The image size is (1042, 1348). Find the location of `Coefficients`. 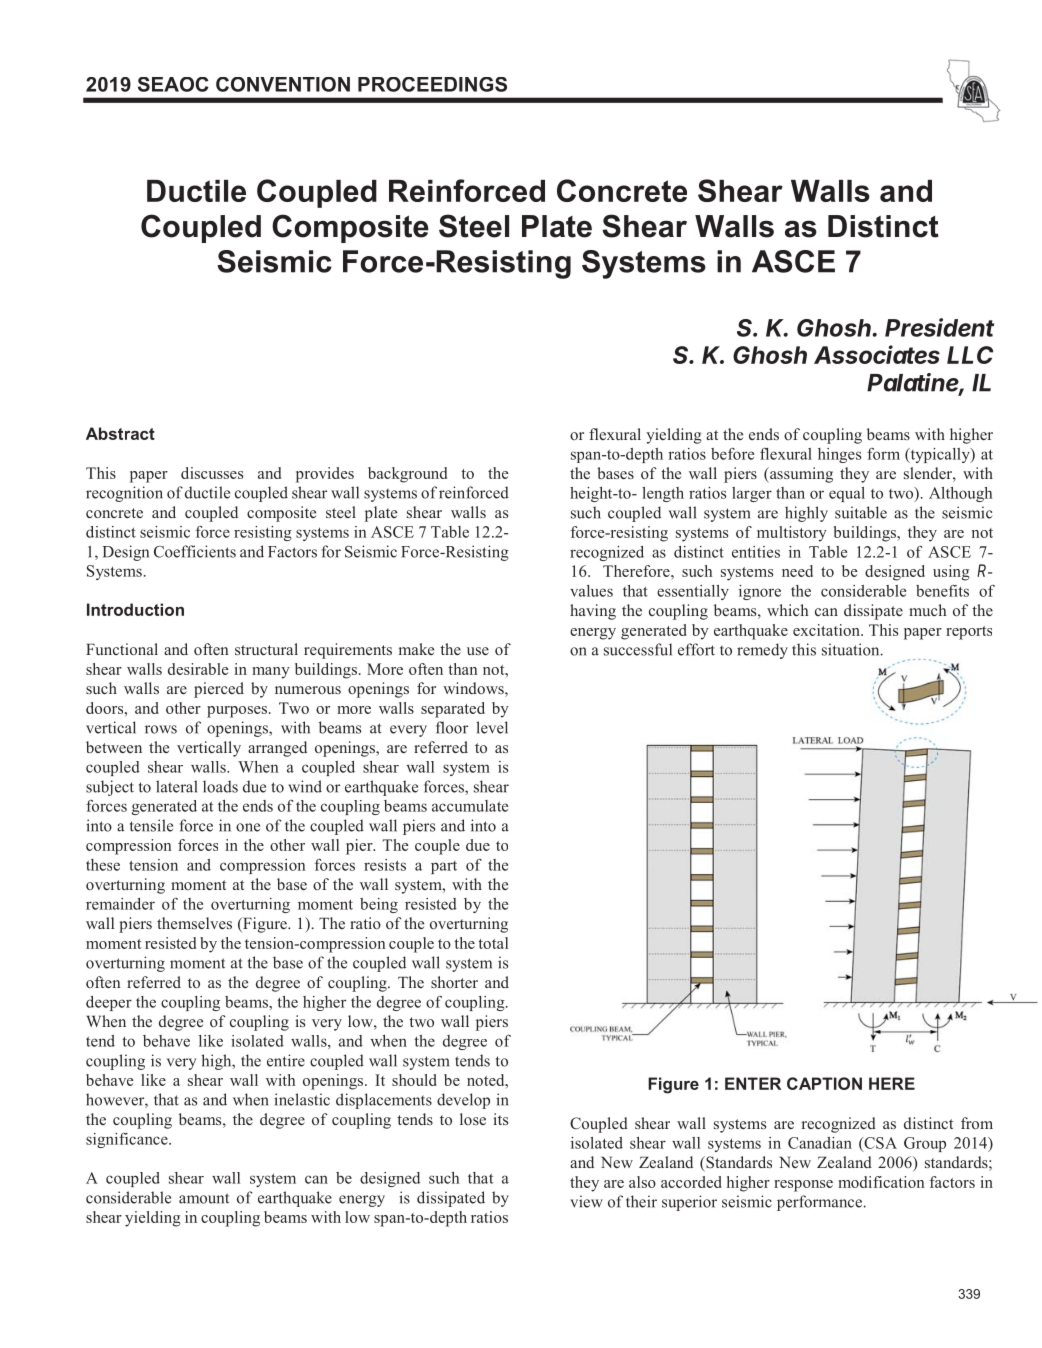

Coefficients is located at coordinates (195, 551).
